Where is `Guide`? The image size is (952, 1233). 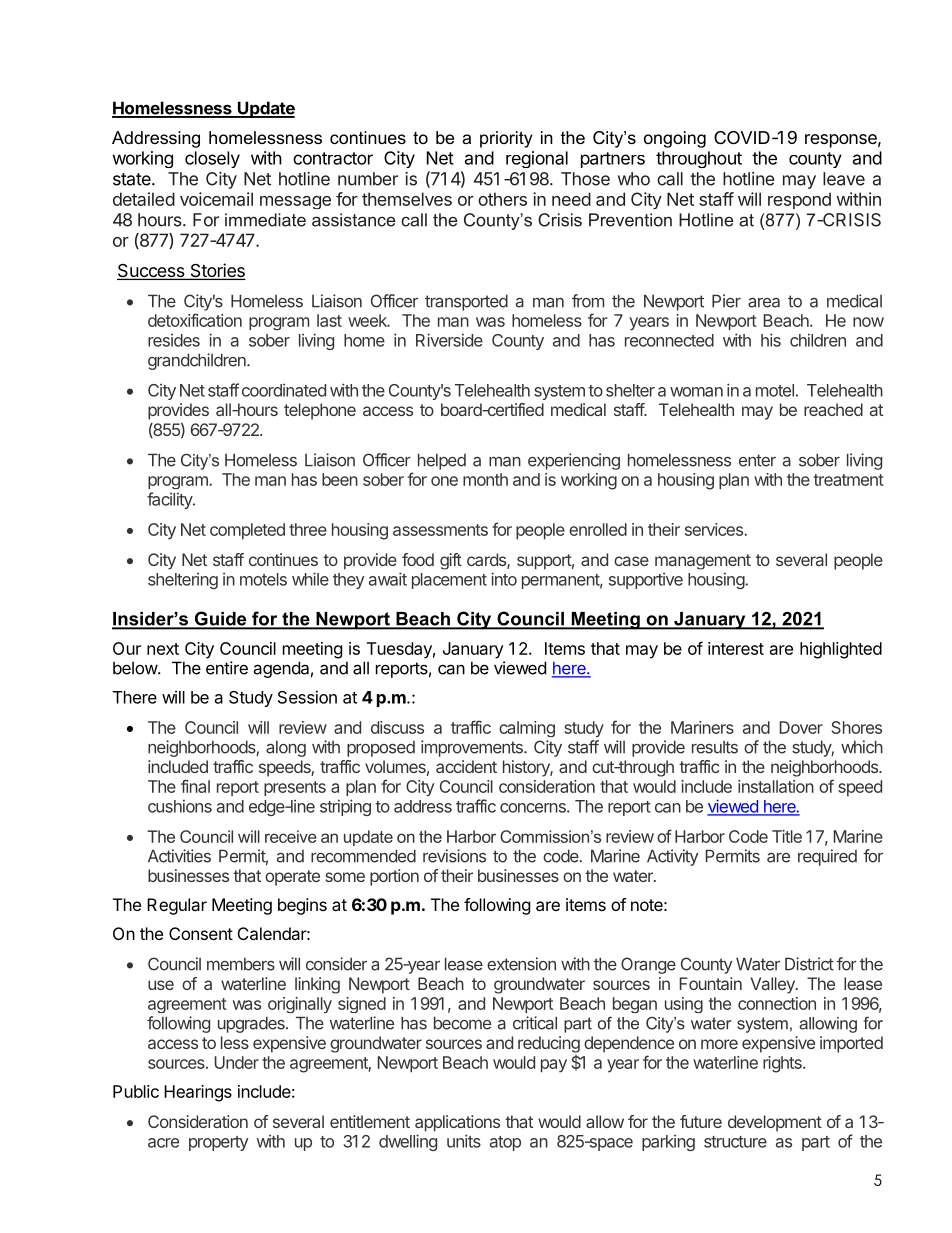
Guide is located at coordinates (221, 619).
